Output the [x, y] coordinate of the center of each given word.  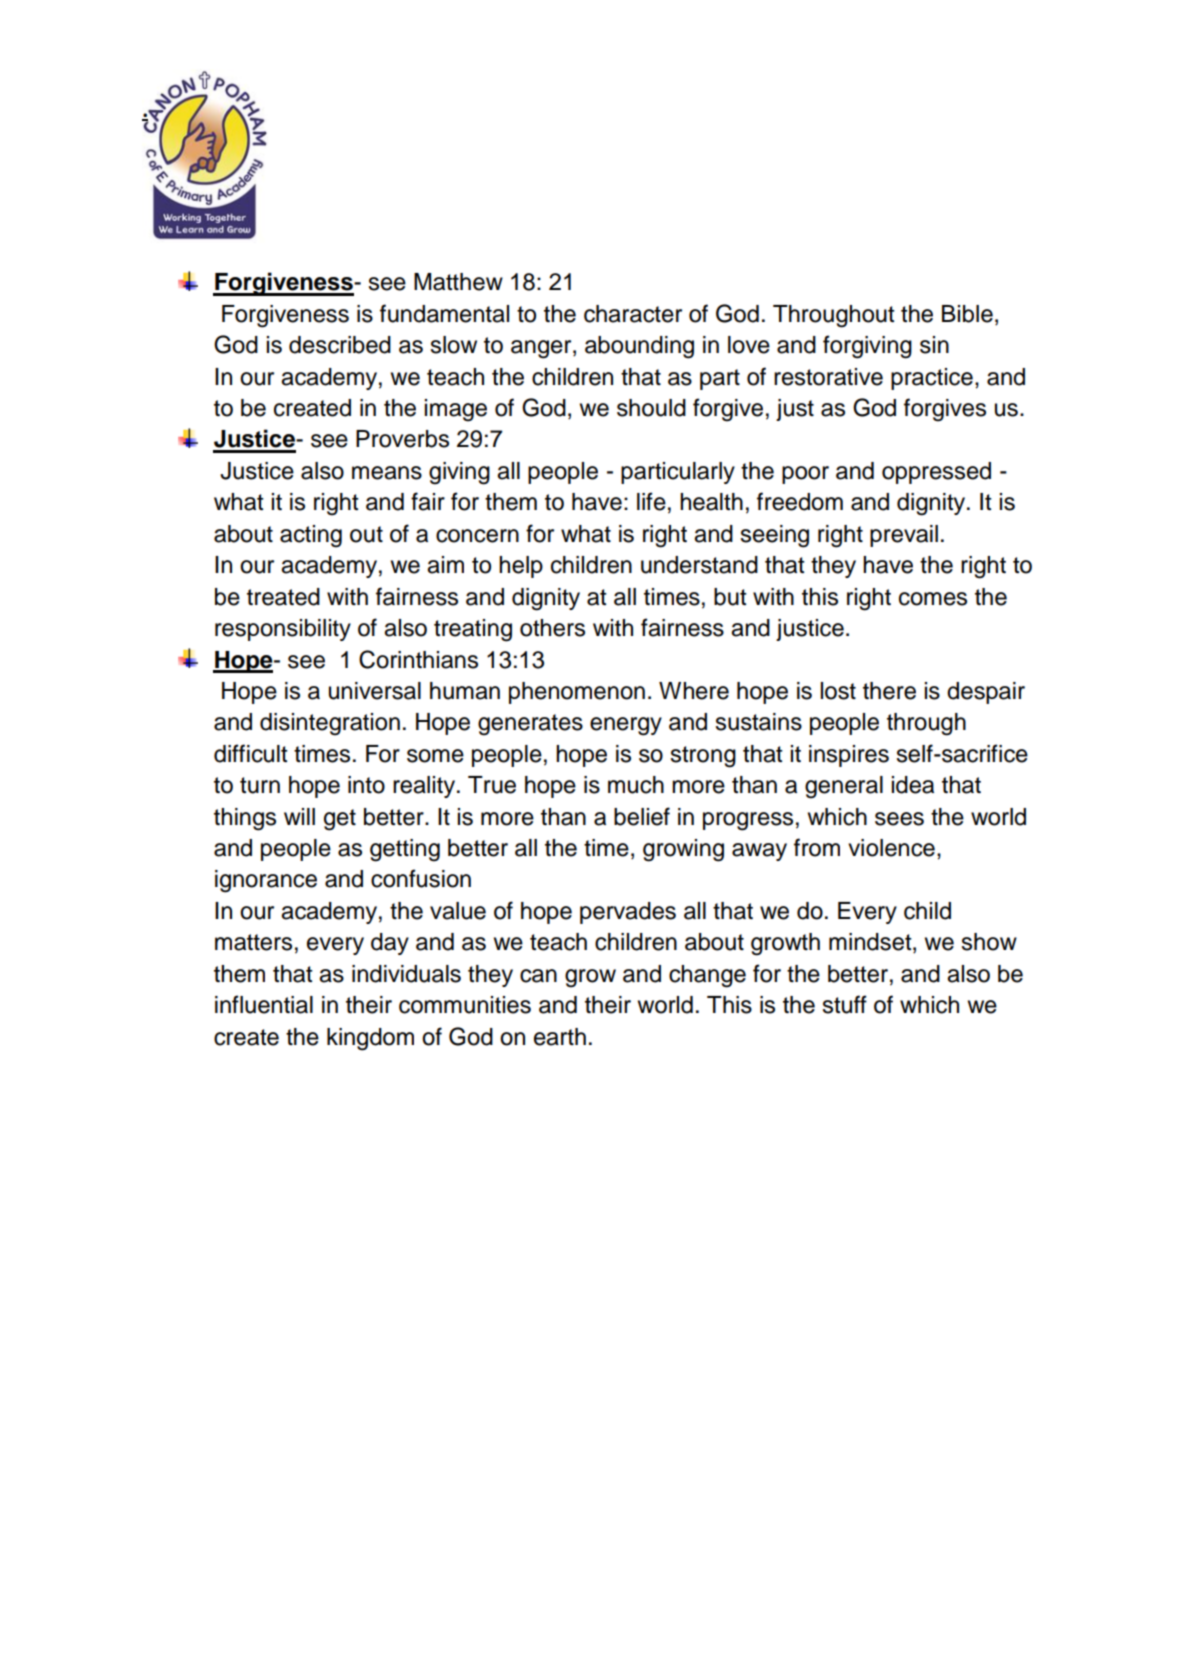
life [651, 501]
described [340, 345]
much [636, 785]
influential [264, 1004]
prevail [904, 536]
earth [560, 1037]
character [633, 314]
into [366, 785]
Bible [967, 314]
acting [311, 536]
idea [913, 785]
